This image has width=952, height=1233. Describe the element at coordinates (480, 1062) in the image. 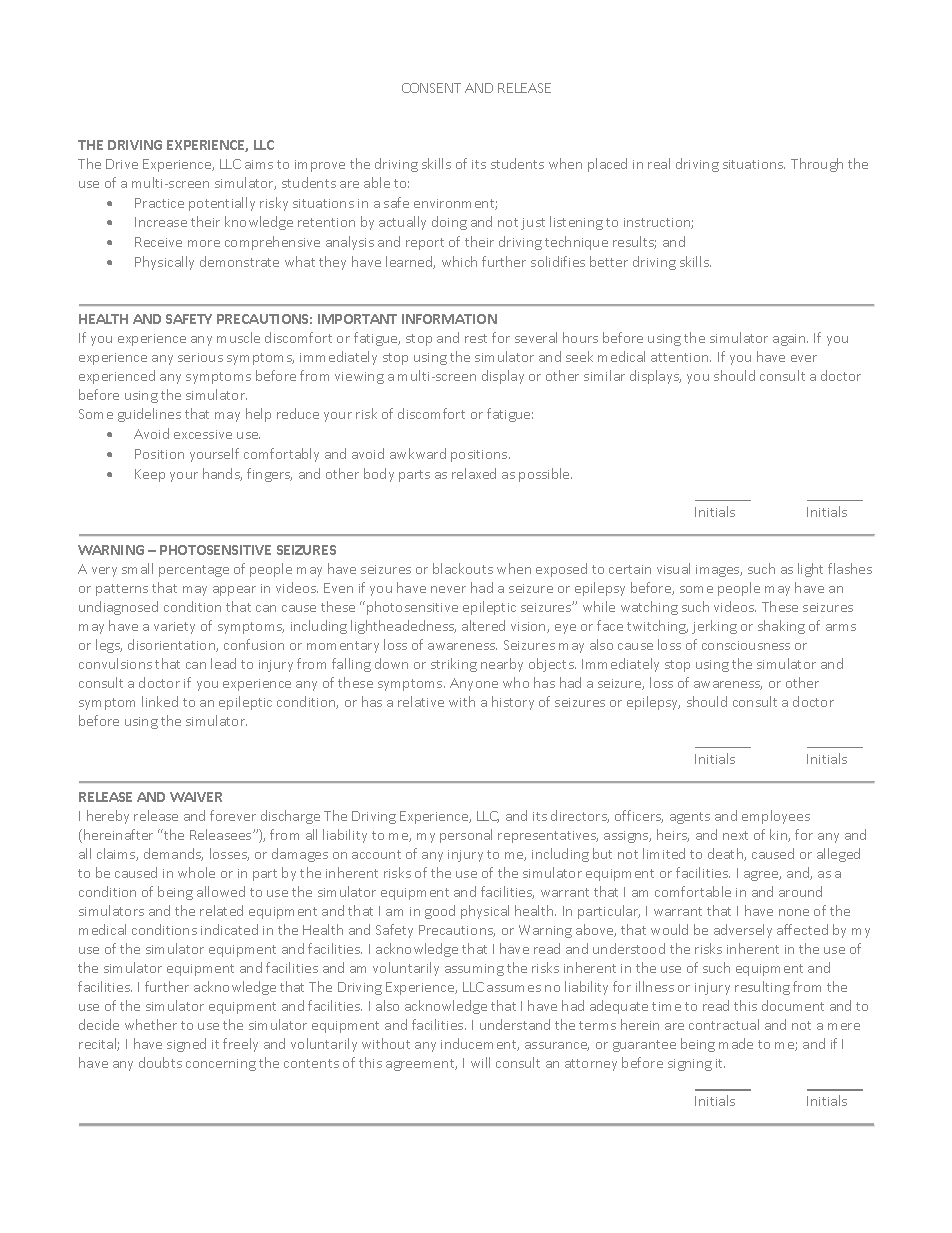

I see `will` at that location.
